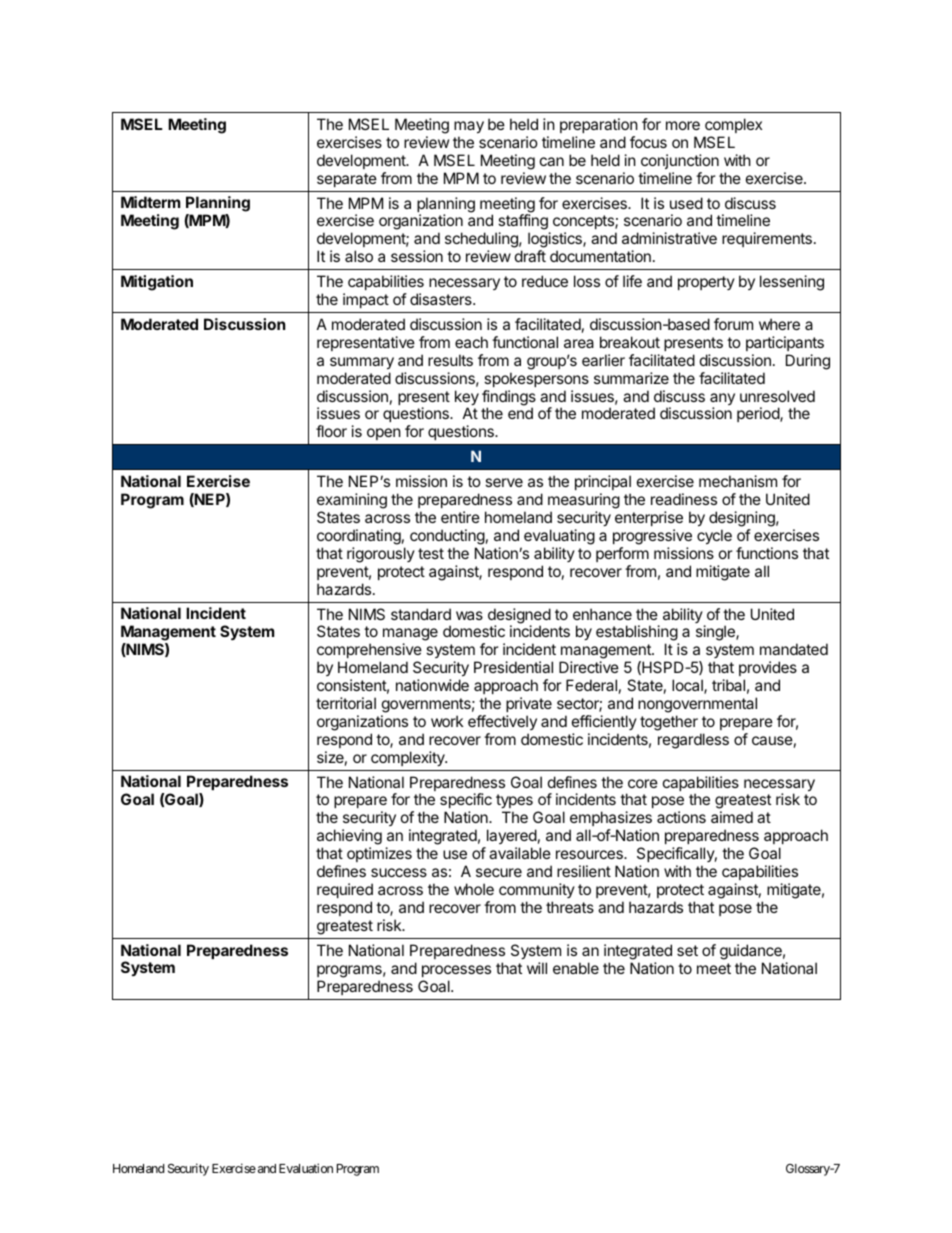 The height and width of the screenshot is (1233, 952). I want to click on Mitigation, so click(157, 283).
